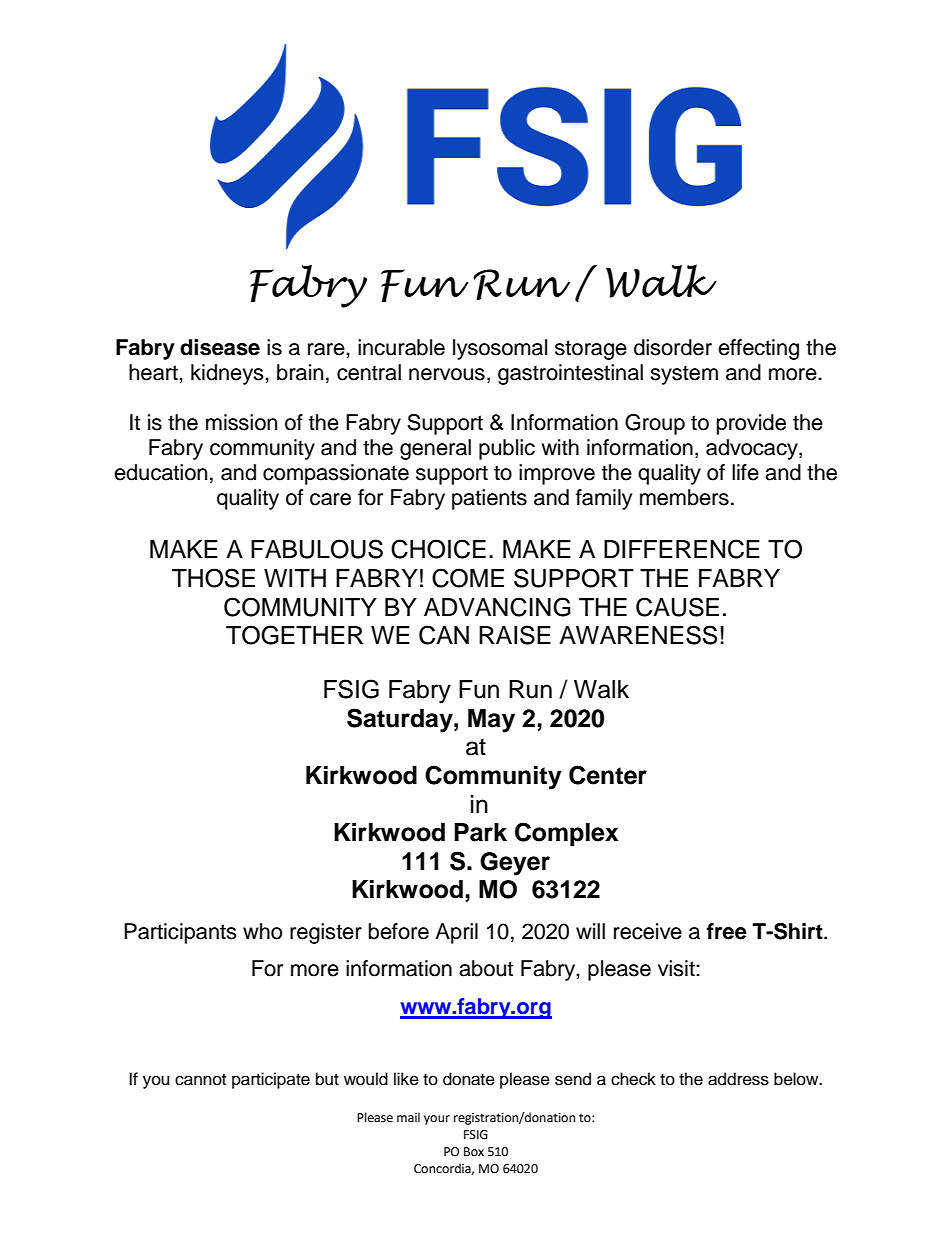 This screenshot has width=952, height=1233. Describe the element at coordinates (447, 374) in the screenshot. I see `nervous` at that location.
